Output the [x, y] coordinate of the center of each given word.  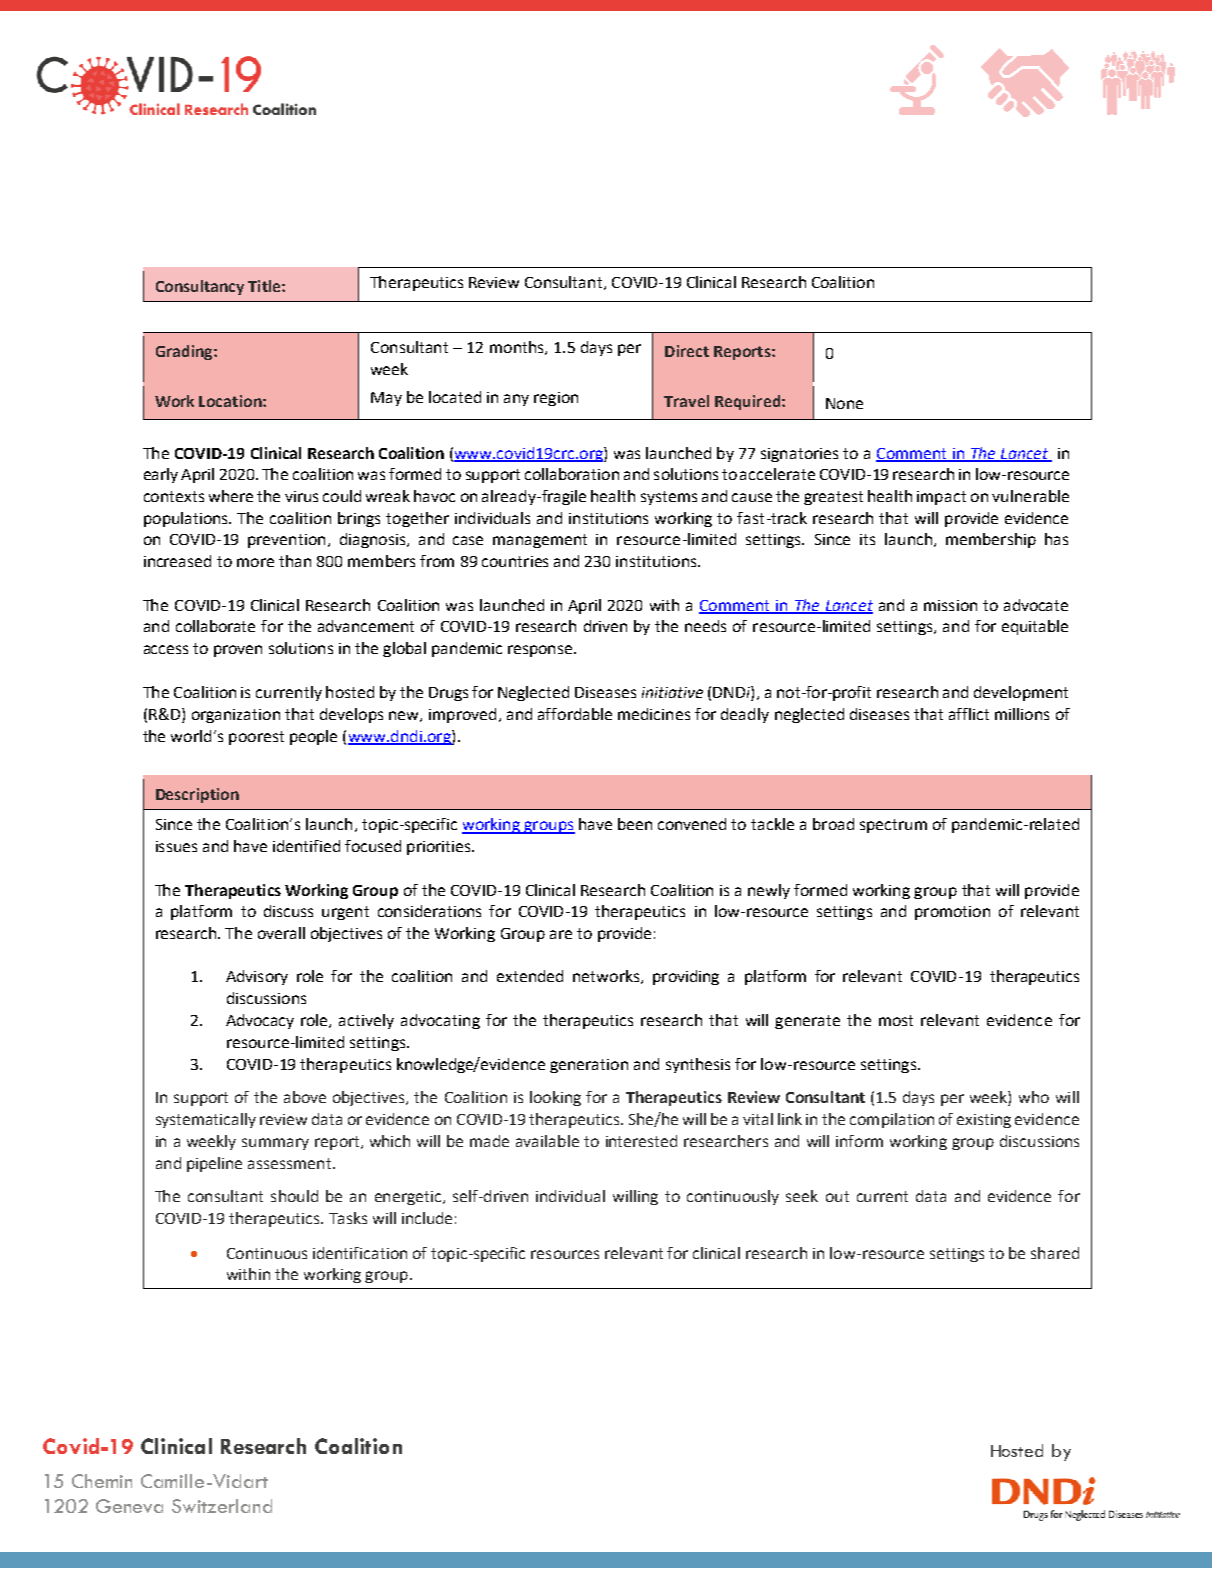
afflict [969, 714]
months [518, 348]
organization [236, 716]
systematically [206, 1120]
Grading [185, 352]
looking [555, 1098]
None [844, 403]
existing [984, 1121]
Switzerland [222, 1506]
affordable [575, 714]
